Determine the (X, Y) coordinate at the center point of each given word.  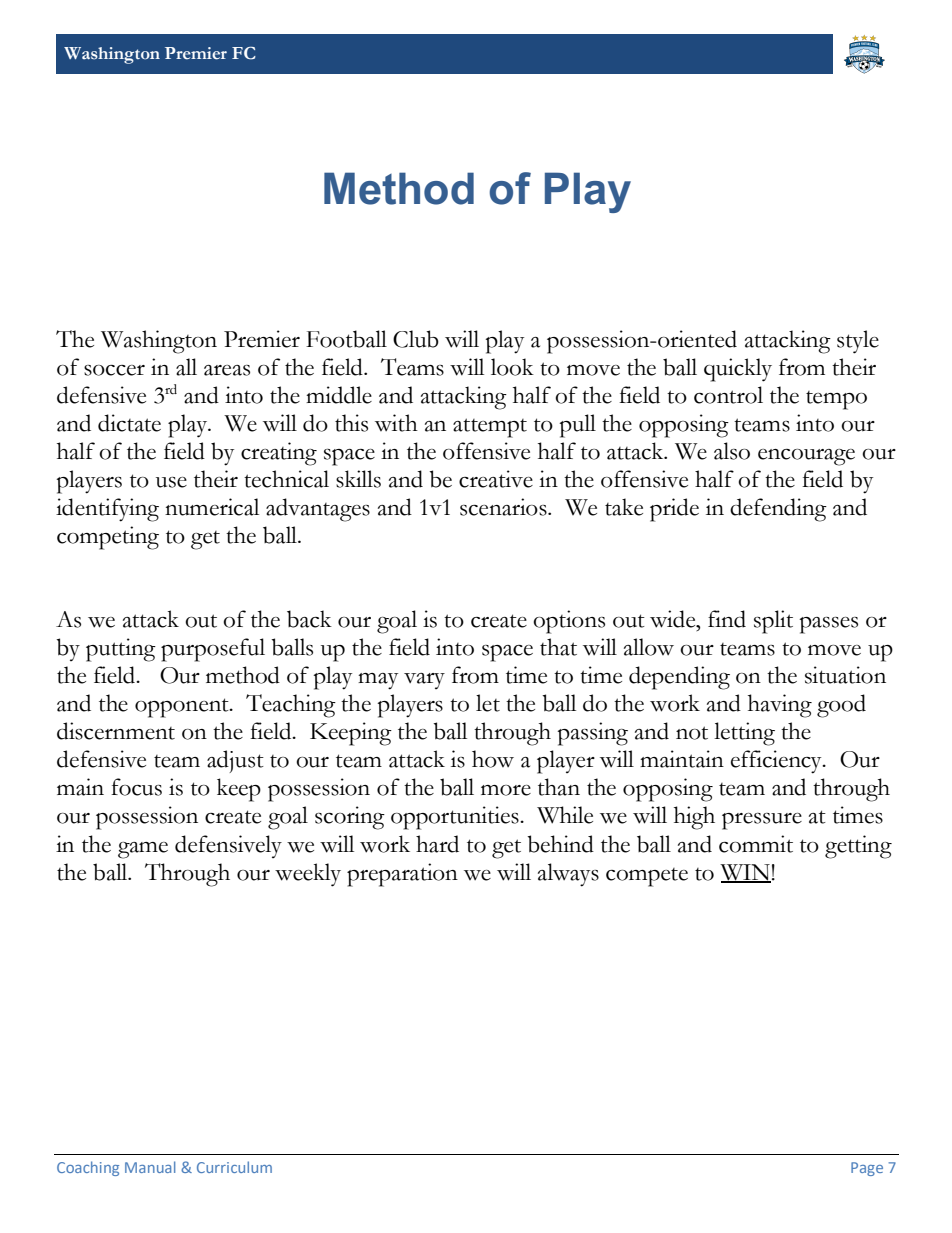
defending (778, 510)
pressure (762, 821)
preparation (402, 875)
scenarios (504, 507)
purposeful (213, 650)
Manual (150, 1167)
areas (227, 370)
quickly (738, 370)
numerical (212, 507)
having (780, 706)
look (512, 367)
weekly (308, 875)
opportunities (456, 818)
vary (424, 681)
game (143, 850)
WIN (745, 873)
